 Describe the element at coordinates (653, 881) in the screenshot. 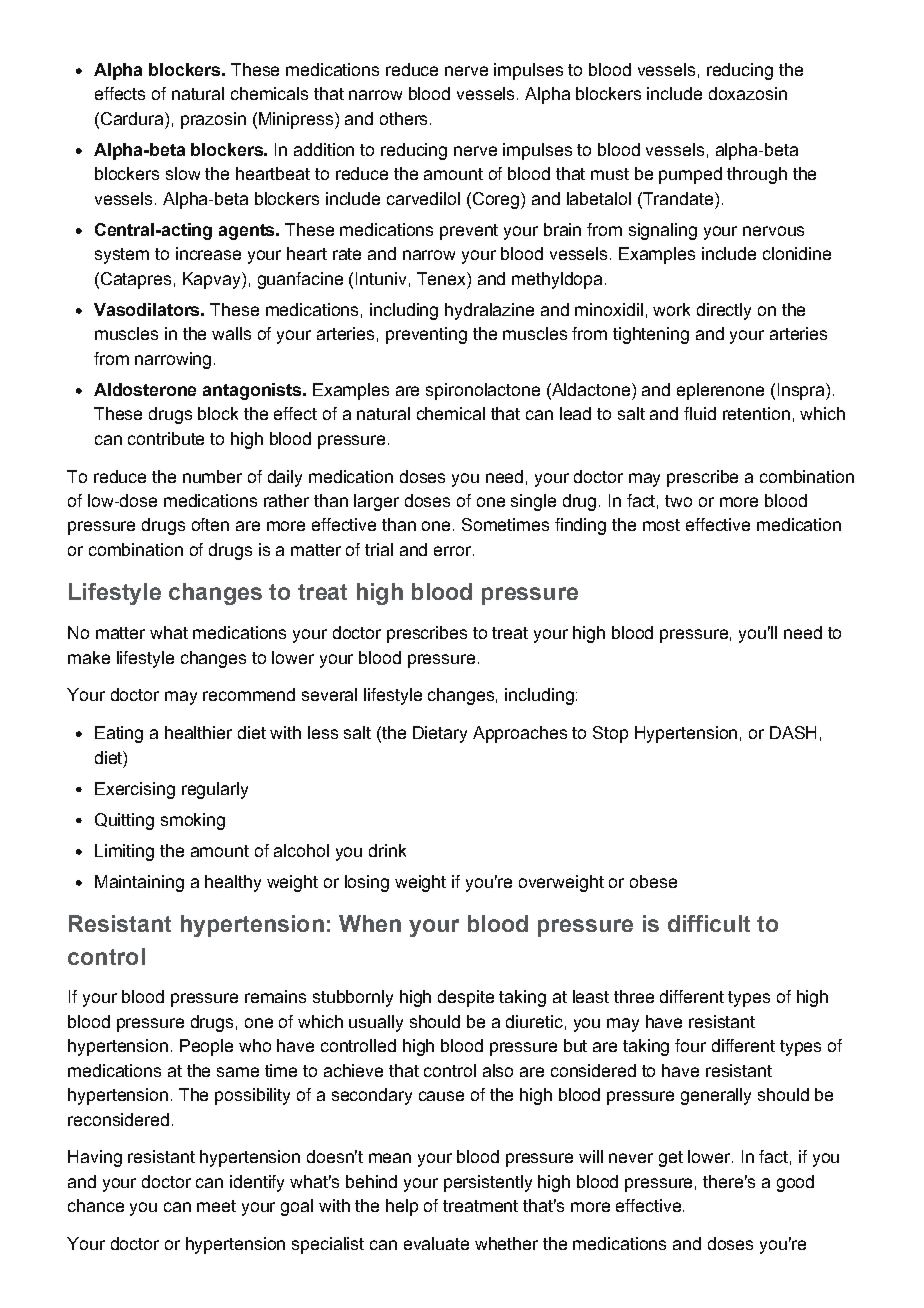

I see `obese` at that location.
